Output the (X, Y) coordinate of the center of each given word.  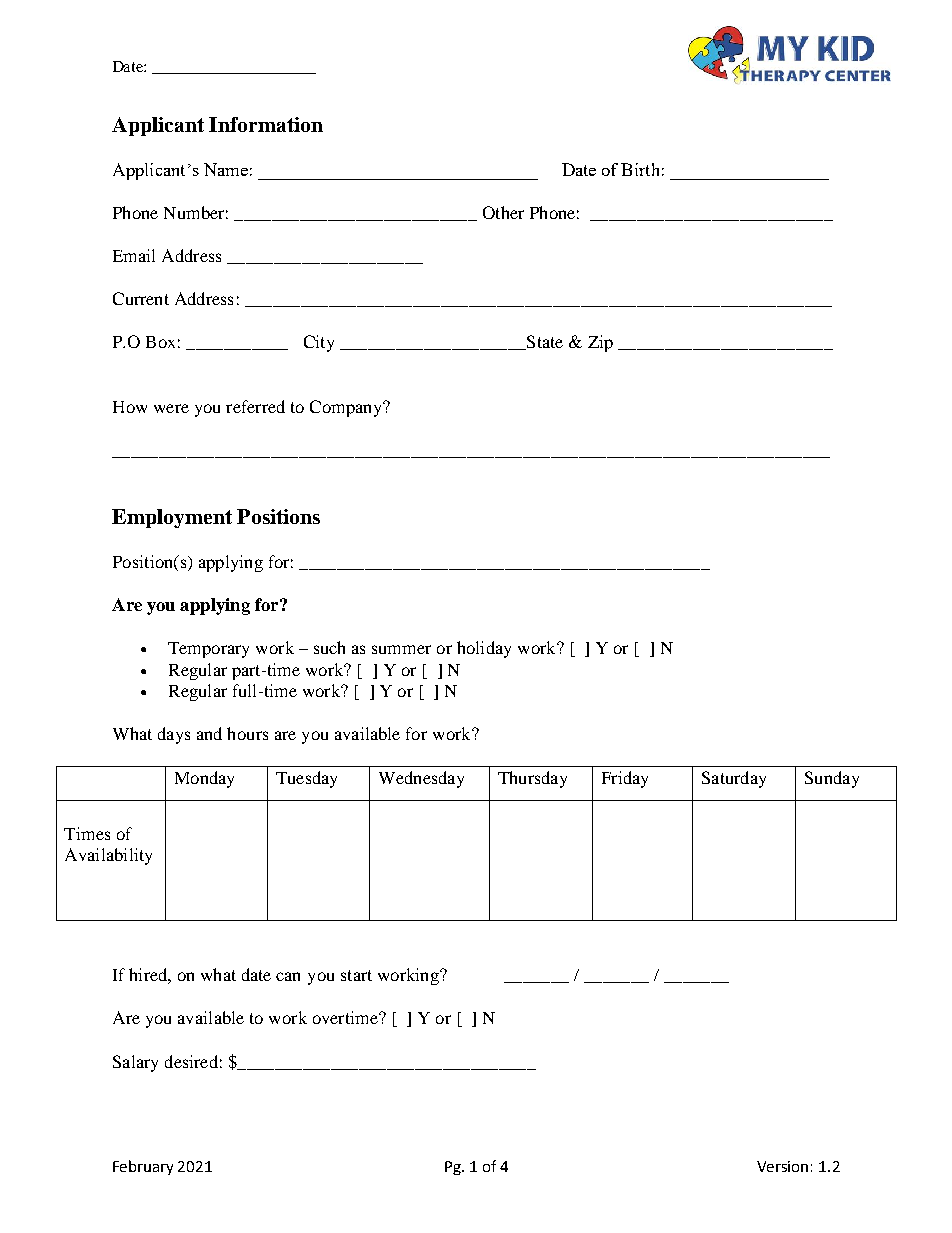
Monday (204, 779)
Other (503, 212)
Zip (600, 343)
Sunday (832, 779)
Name (226, 169)
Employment (172, 518)
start (356, 975)
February (143, 1167)
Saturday (734, 779)
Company (347, 408)
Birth (640, 169)
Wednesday (421, 779)
